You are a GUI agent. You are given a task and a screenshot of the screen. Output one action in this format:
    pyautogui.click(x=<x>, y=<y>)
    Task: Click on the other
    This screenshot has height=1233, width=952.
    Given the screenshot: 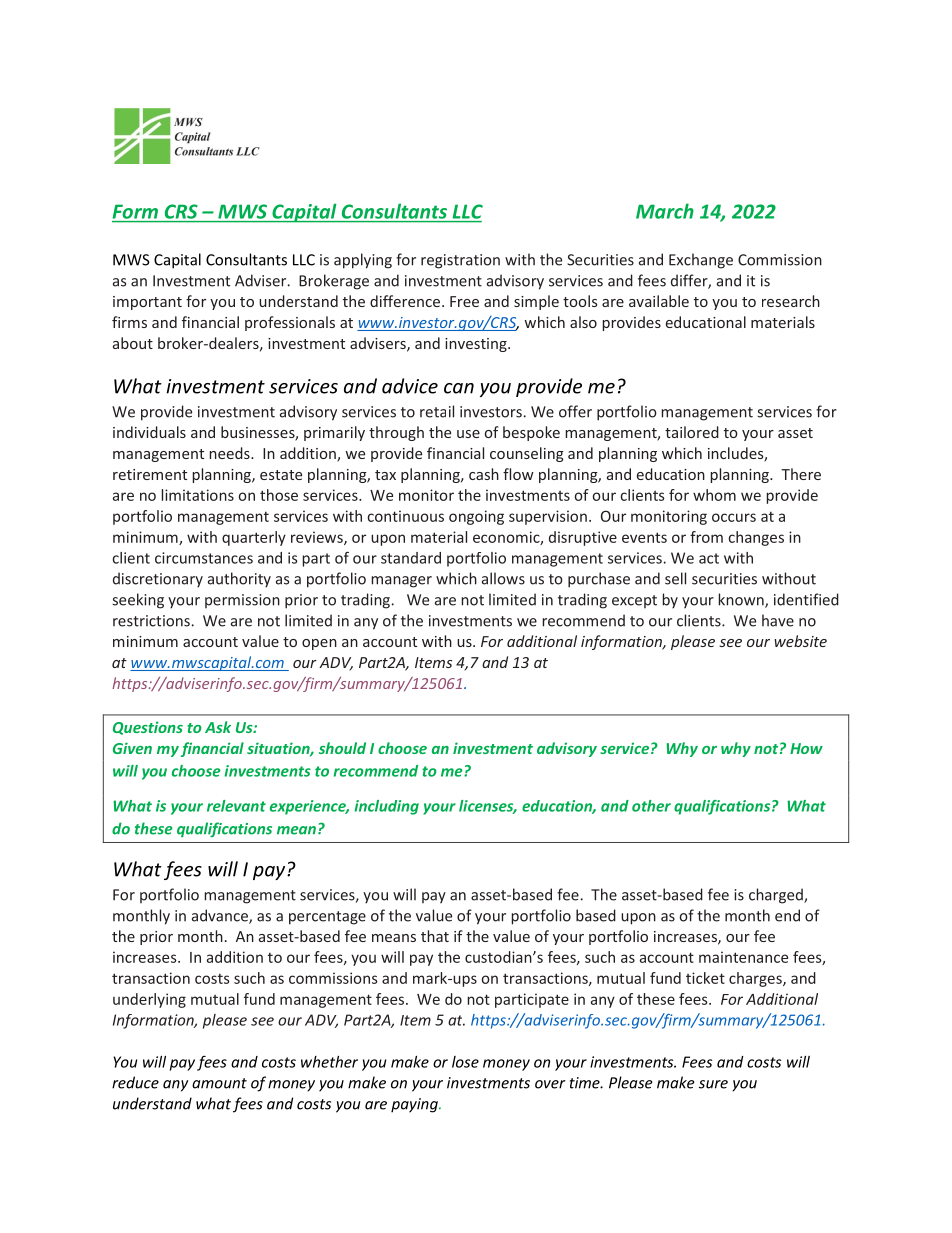 What is the action you would take?
    pyautogui.click(x=651, y=806)
